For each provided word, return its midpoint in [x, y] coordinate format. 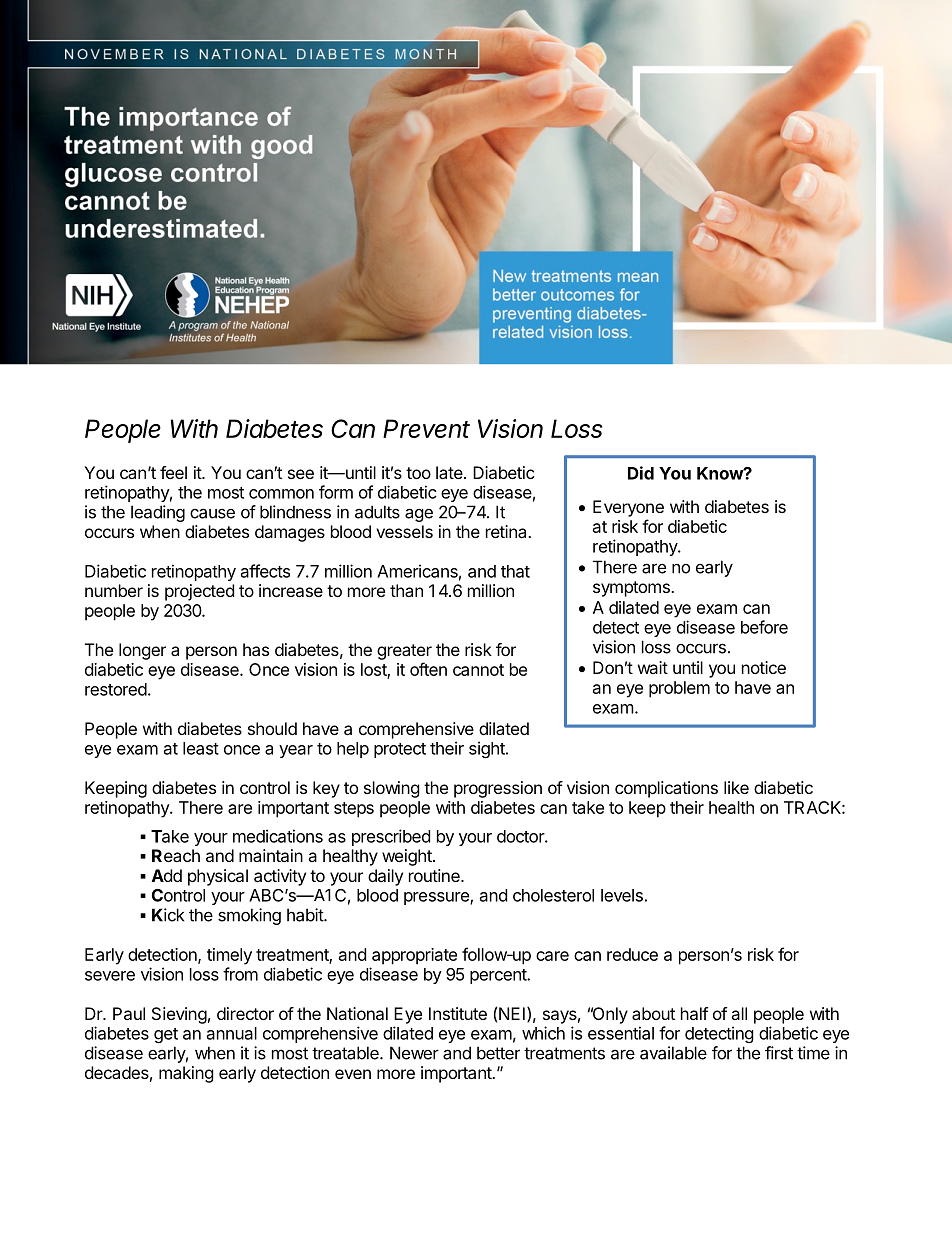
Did [641, 473]
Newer [414, 1053]
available [673, 1053]
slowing [392, 789]
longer [142, 651]
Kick [168, 915]
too [418, 473]
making [186, 1074]
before [764, 627]
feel [173, 472]
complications [666, 789]
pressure [437, 898]
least [201, 748]
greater [404, 652]
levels [622, 895]
